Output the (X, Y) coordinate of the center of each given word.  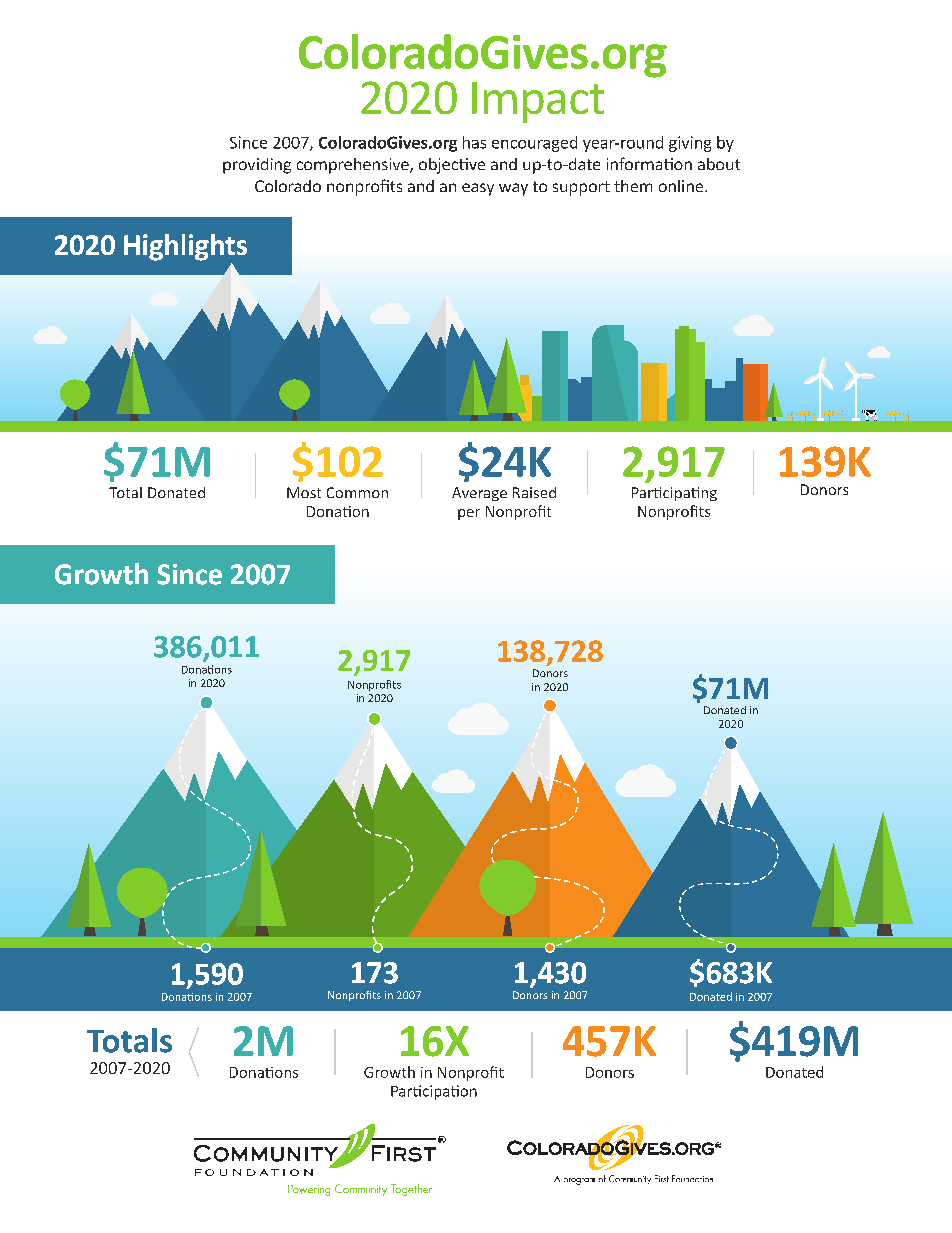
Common (357, 492)
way (513, 189)
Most (304, 492)
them (633, 186)
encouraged (534, 144)
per (469, 514)
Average (479, 494)
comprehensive (354, 166)
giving (690, 144)
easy (478, 189)
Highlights (185, 247)
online (682, 186)
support (581, 188)
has (474, 142)
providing (257, 166)
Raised (534, 492)
